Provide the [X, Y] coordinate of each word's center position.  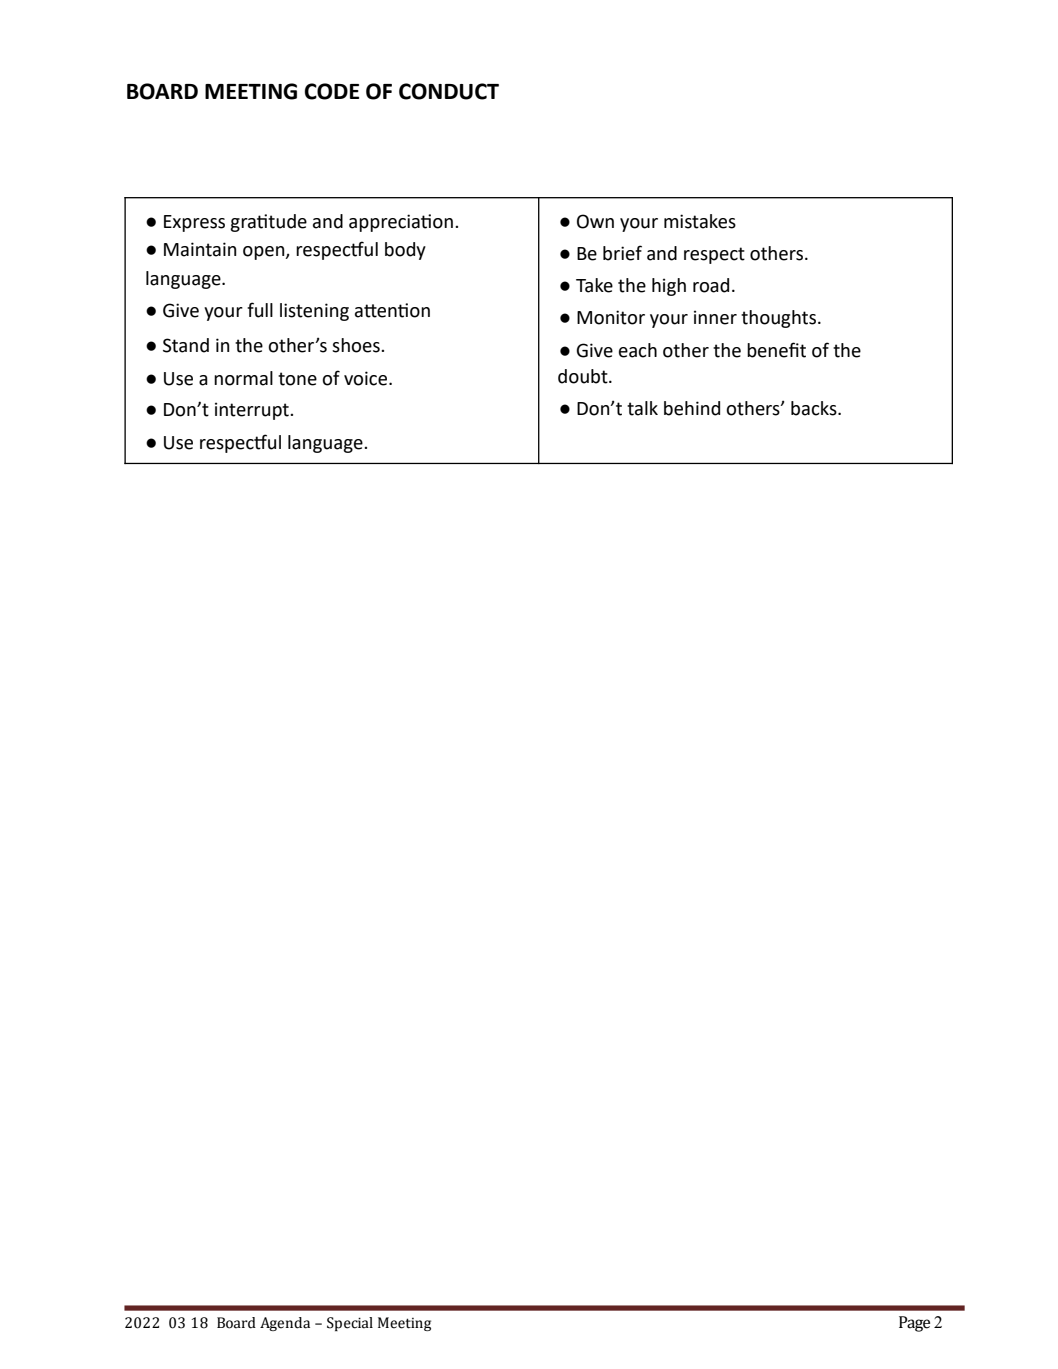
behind [692, 408]
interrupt [253, 411]
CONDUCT [449, 91]
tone [297, 379]
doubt [584, 376]
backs [815, 408]
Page [914, 1324]
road [711, 285]
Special [350, 1324]
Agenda [285, 1324]
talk [642, 408]
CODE [332, 91]
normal [243, 378]
